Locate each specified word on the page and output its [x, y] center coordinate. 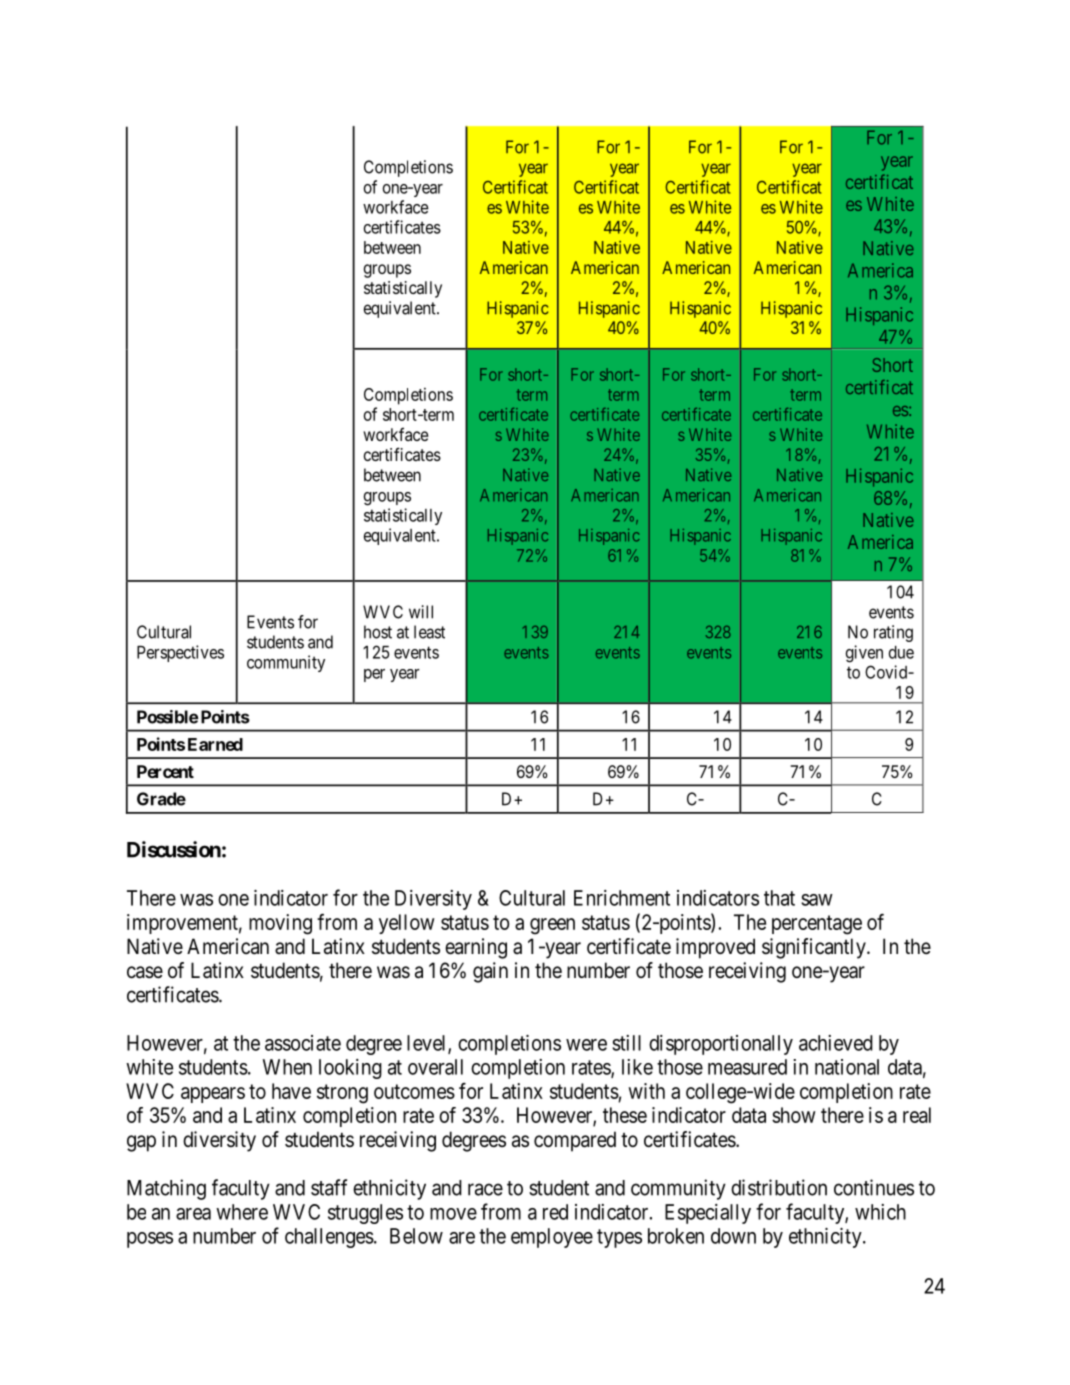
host [378, 632]
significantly [815, 948]
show [794, 1115]
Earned [215, 744]
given [864, 654]
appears [213, 1095]
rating [893, 633]
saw [817, 900]
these [625, 1115]
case [145, 972]
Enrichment [622, 898]
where [242, 1212]
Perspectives [180, 653]
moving [280, 924]
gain [490, 972]
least [429, 632]
